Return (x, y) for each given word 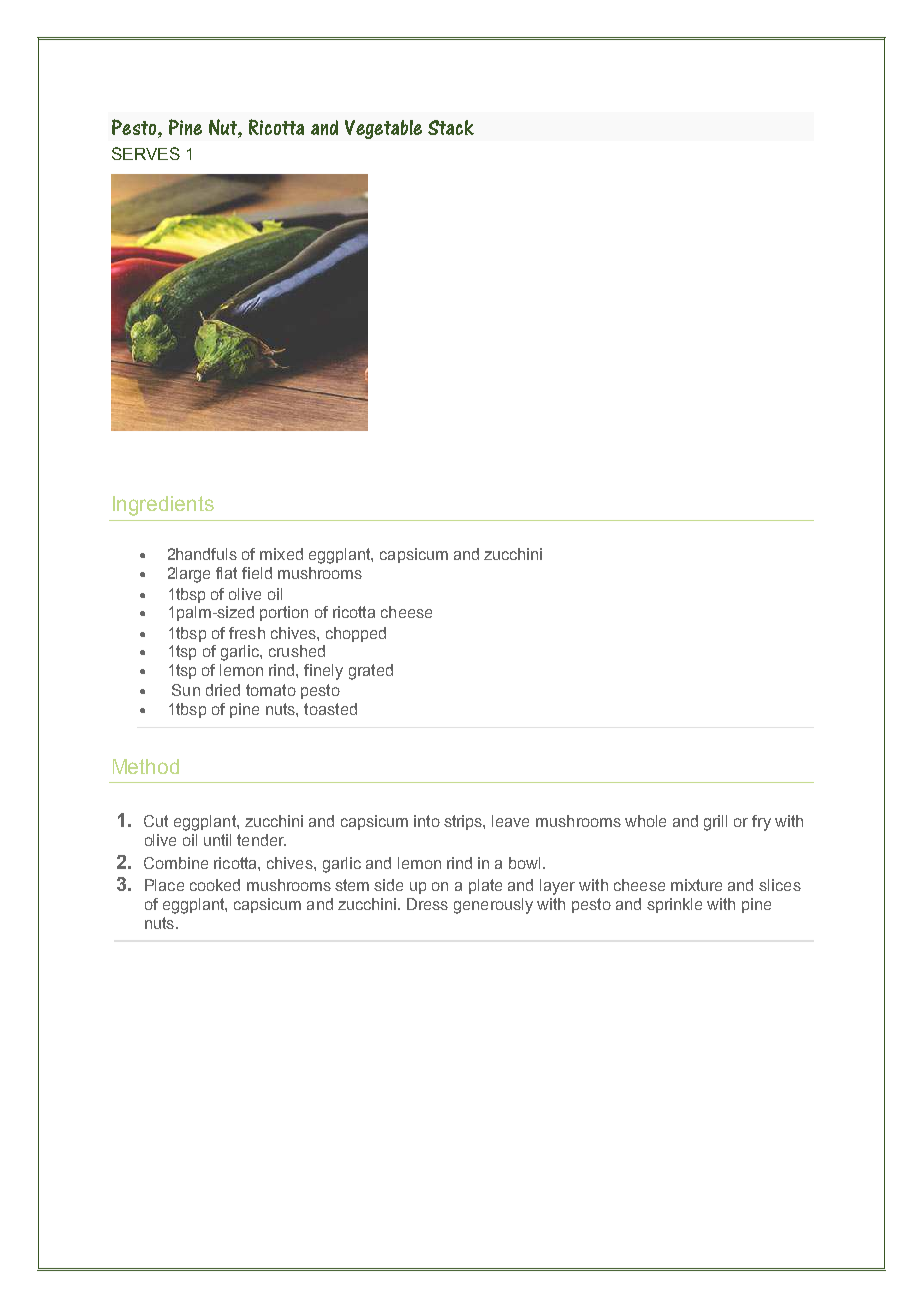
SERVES (146, 153)
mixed (281, 554)
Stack (451, 127)
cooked (215, 885)
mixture (696, 885)
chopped (356, 634)
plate (485, 886)
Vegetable (383, 129)
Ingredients (163, 506)
